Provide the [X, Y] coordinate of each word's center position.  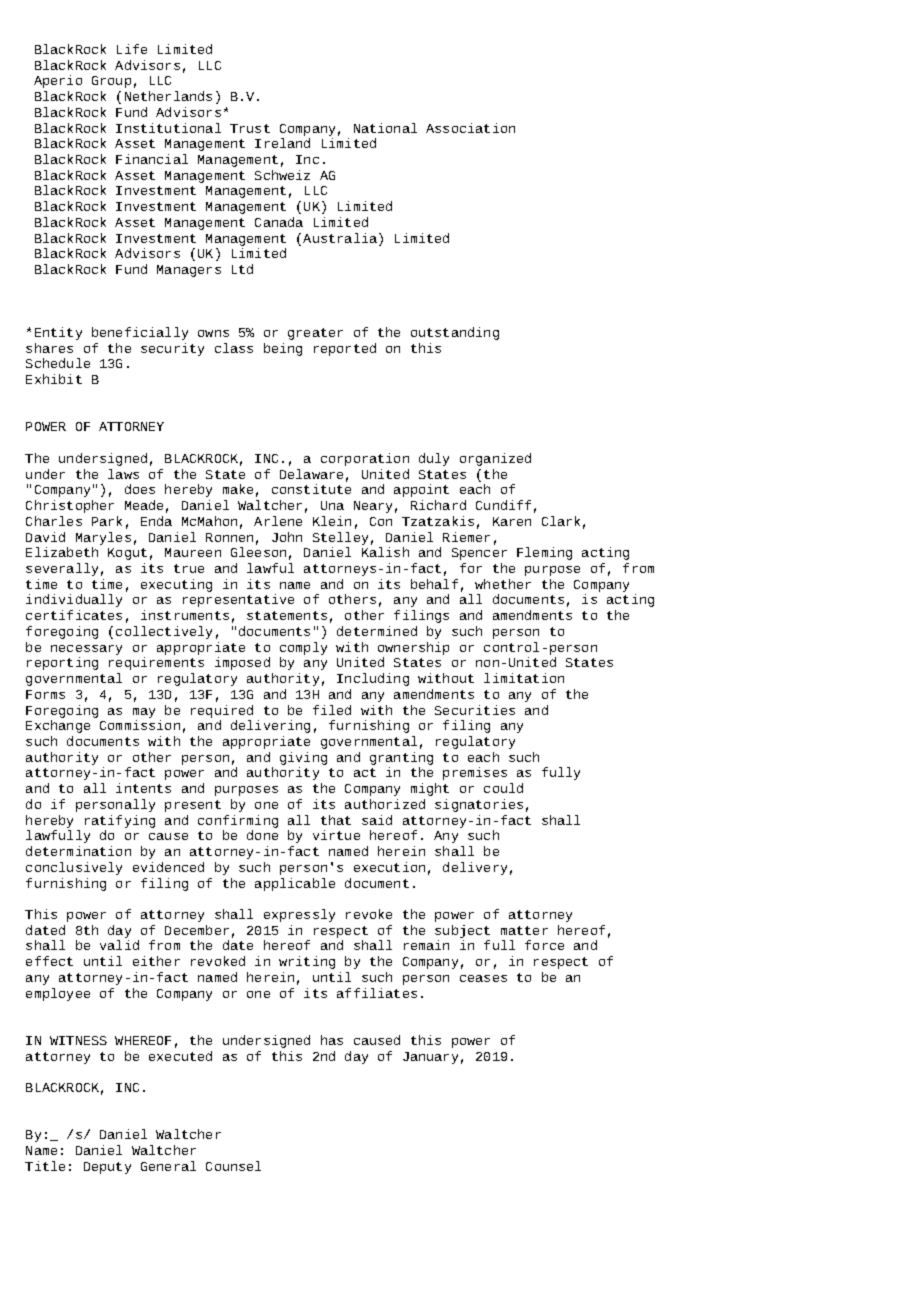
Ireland [282, 143]
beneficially [140, 333]
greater [315, 334]
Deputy [107, 1168]
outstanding [455, 333]
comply [303, 648]
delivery [475, 868]
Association [470, 128]
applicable [295, 884]
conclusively [74, 868]
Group [111, 82]
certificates [74, 615]
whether [503, 584]
